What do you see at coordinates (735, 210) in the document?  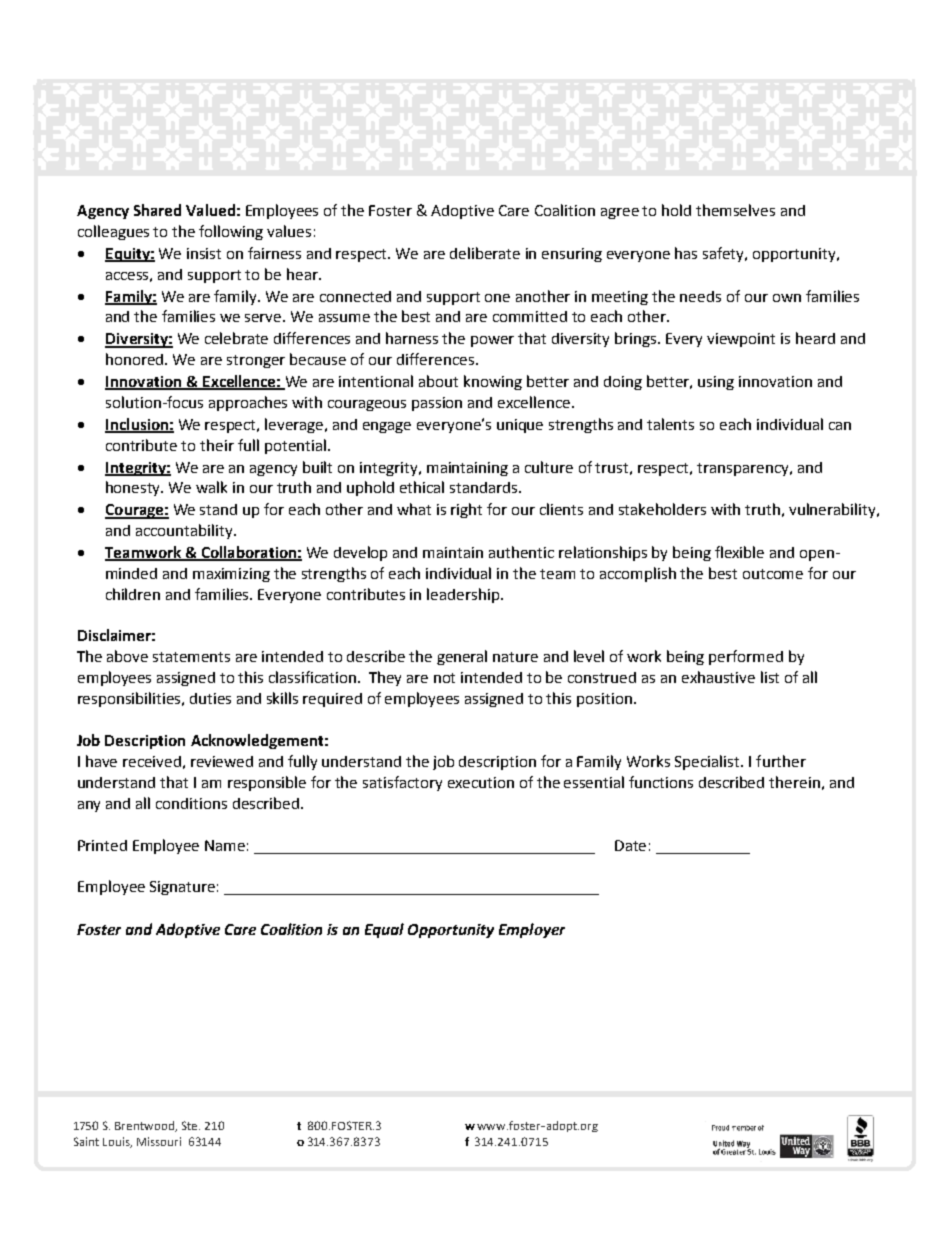 I see `themselves` at bounding box center [735, 210].
